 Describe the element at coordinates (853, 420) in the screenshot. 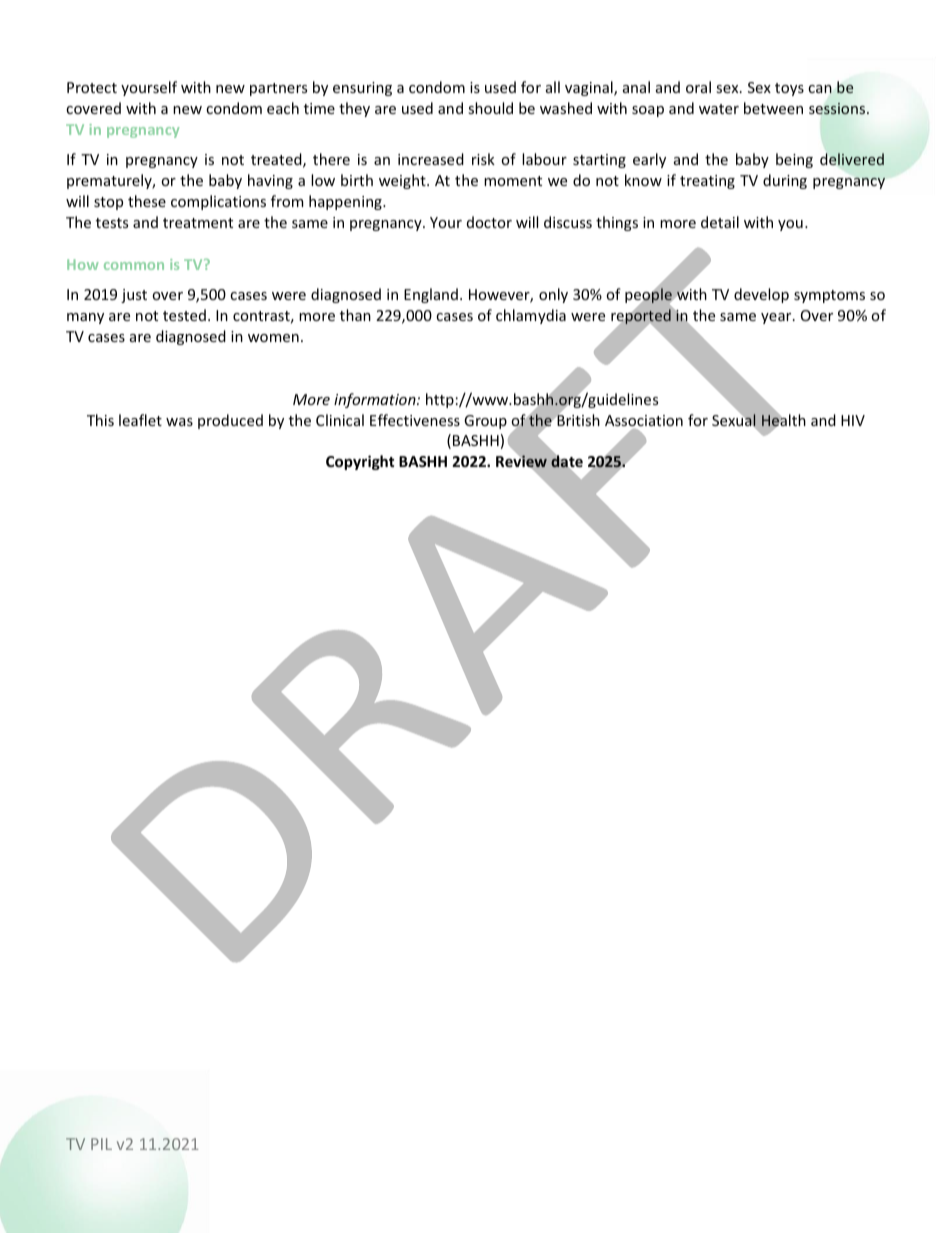

I see `HIV` at that location.
